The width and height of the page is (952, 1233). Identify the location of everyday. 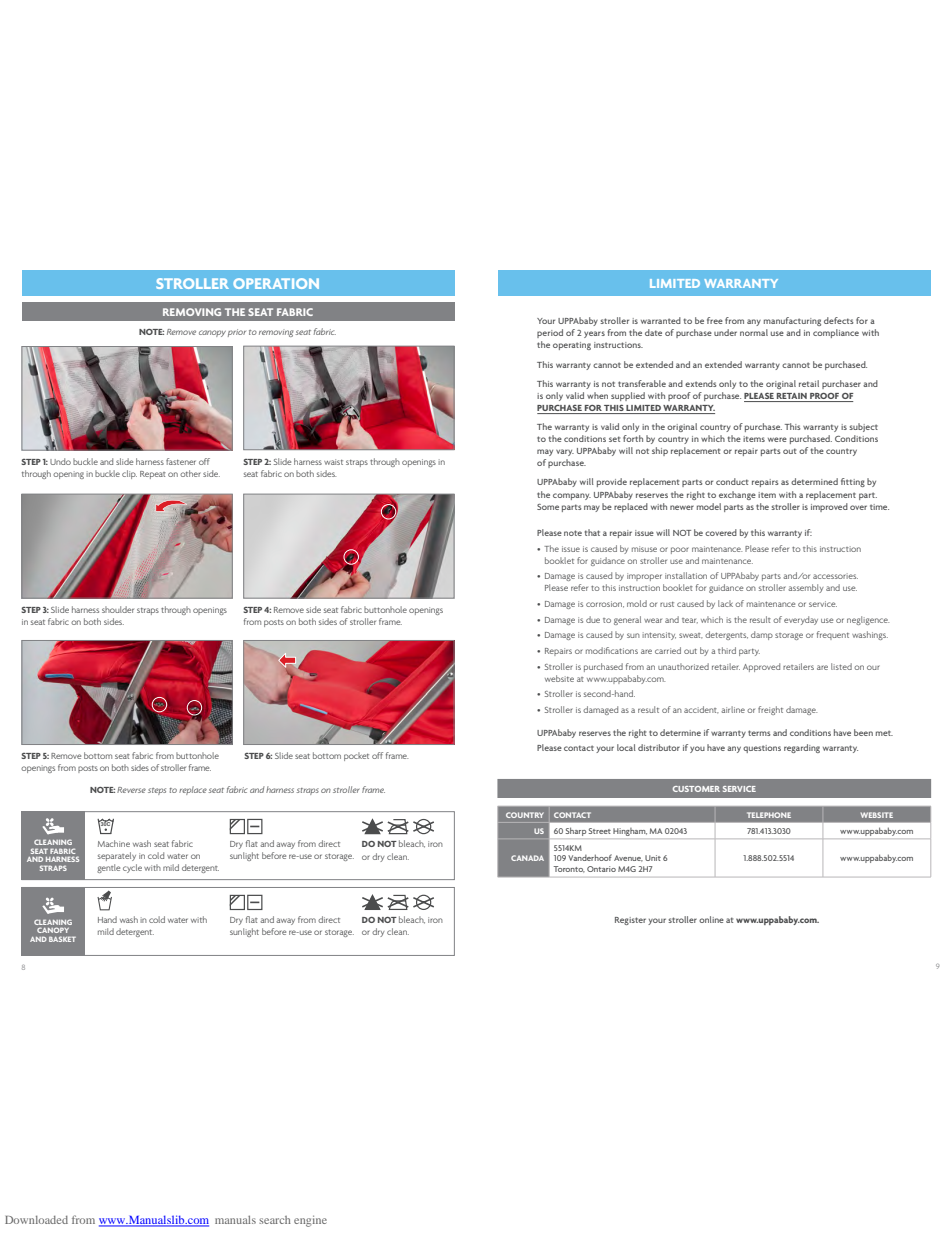
(801, 620).
